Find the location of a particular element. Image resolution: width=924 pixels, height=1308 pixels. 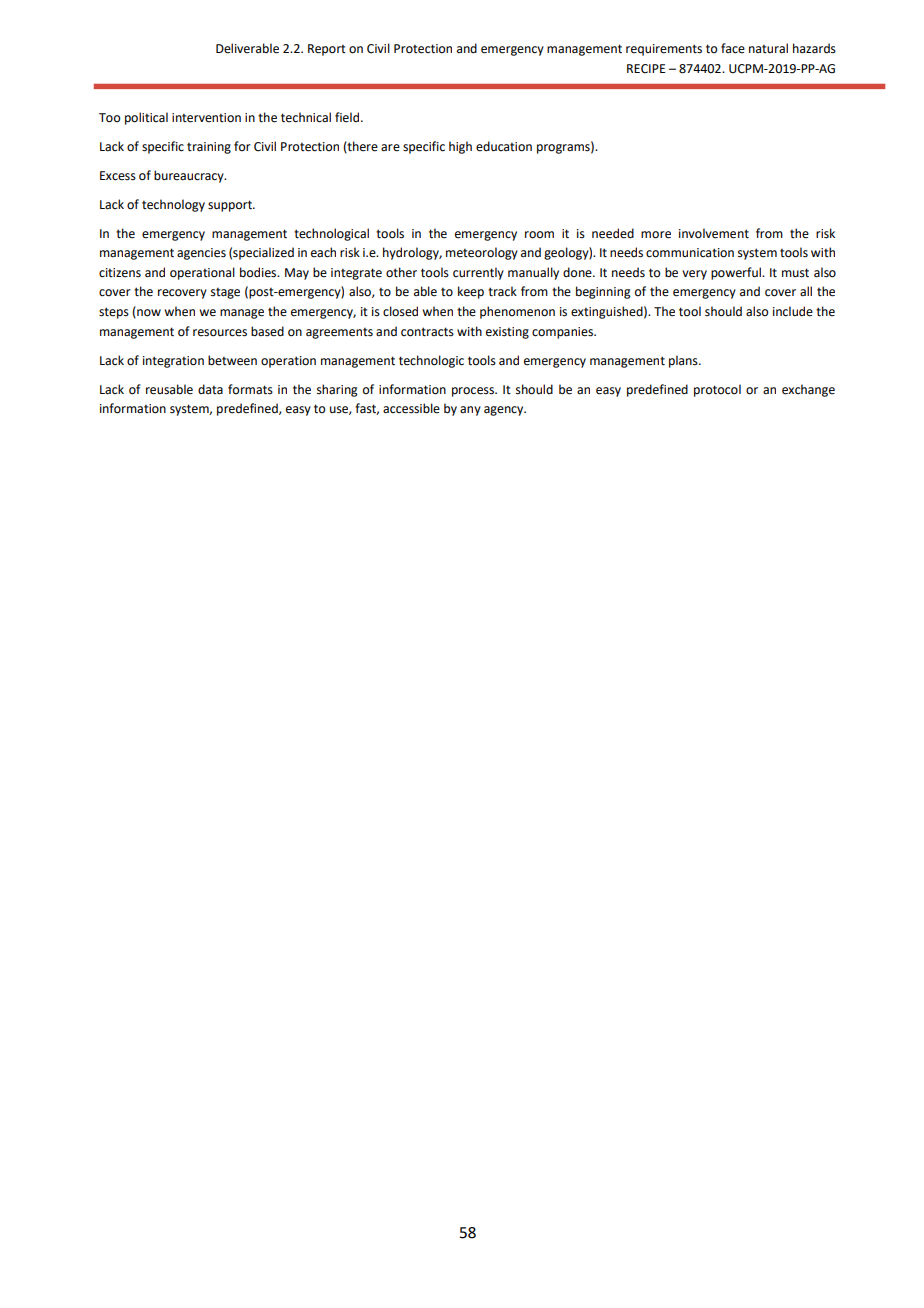

agencies is located at coordinates (201, 254).
